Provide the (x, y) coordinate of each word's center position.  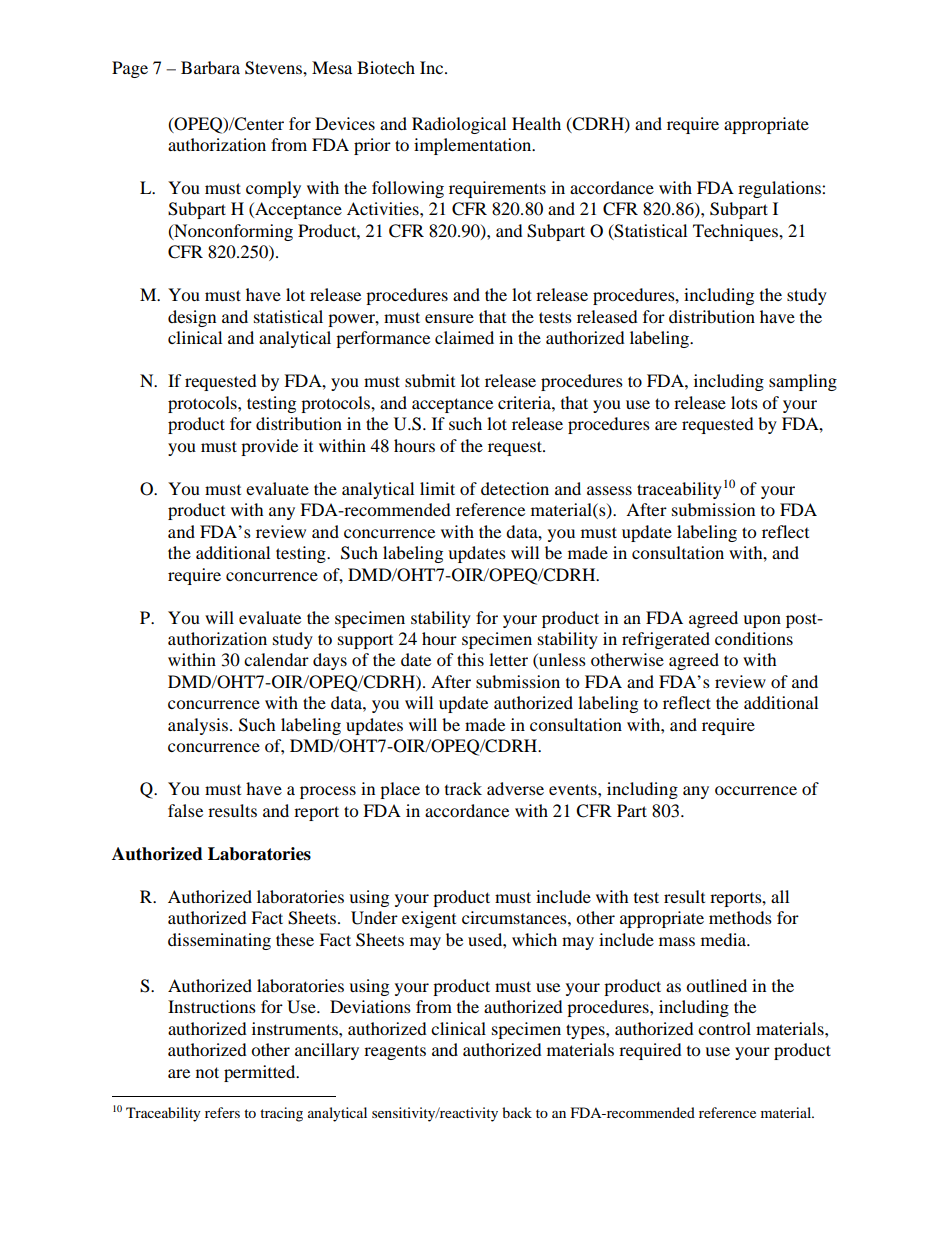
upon (762, 621)
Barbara (210, 67)
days (330, 661)
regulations (780, 189)
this (470, 659)
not (207, 1072)
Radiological (459, 125)
